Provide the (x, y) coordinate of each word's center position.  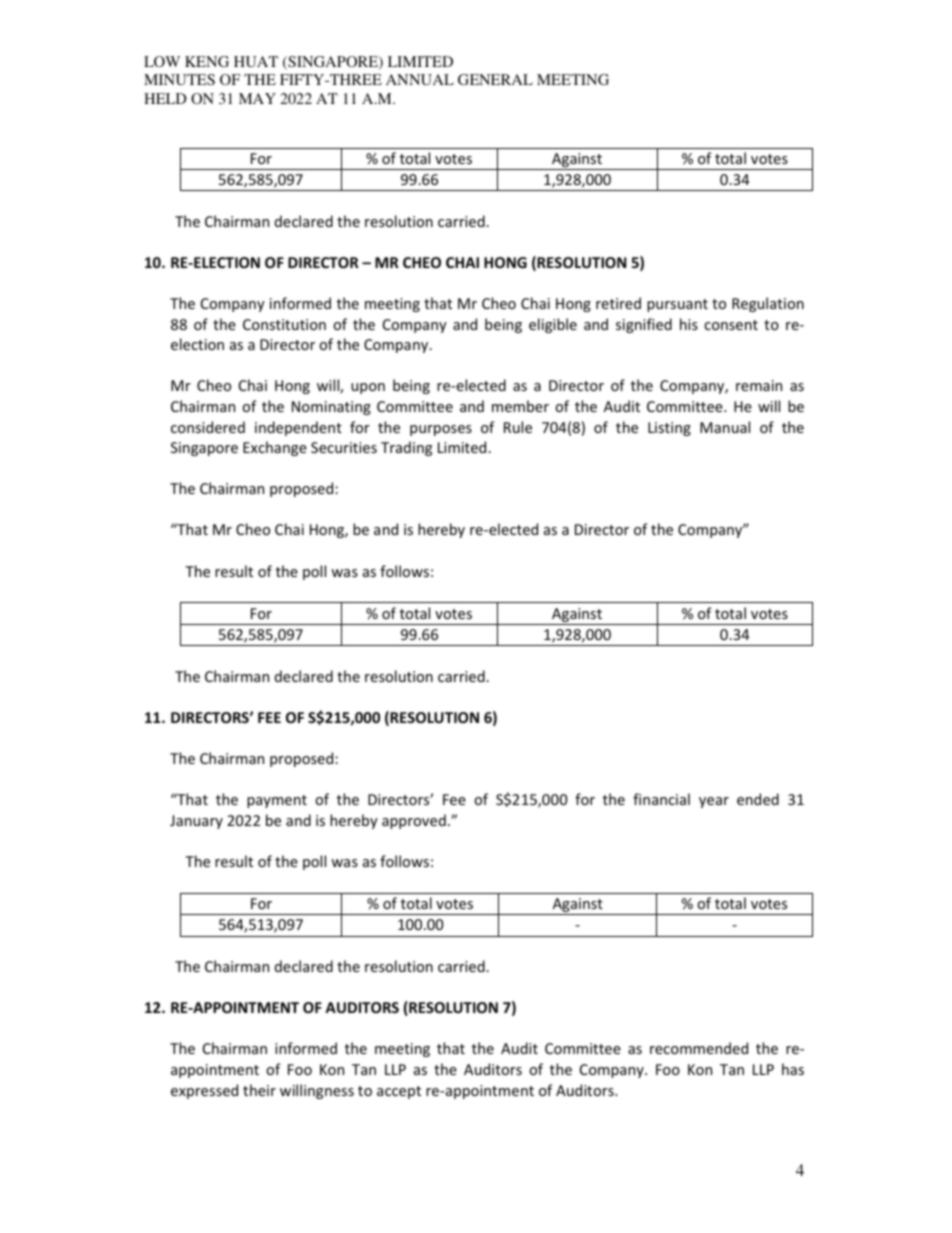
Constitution (284, 324)
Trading (406, 448)
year (714, 802)
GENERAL (495, 79)
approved (414, 821)
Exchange (275, 448)
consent (731, 325)
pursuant (677, 305)
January (196, 822)
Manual (725, 427)
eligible (553, 325)
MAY (257, 98)
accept (399, 1092)
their (259, 1090)
